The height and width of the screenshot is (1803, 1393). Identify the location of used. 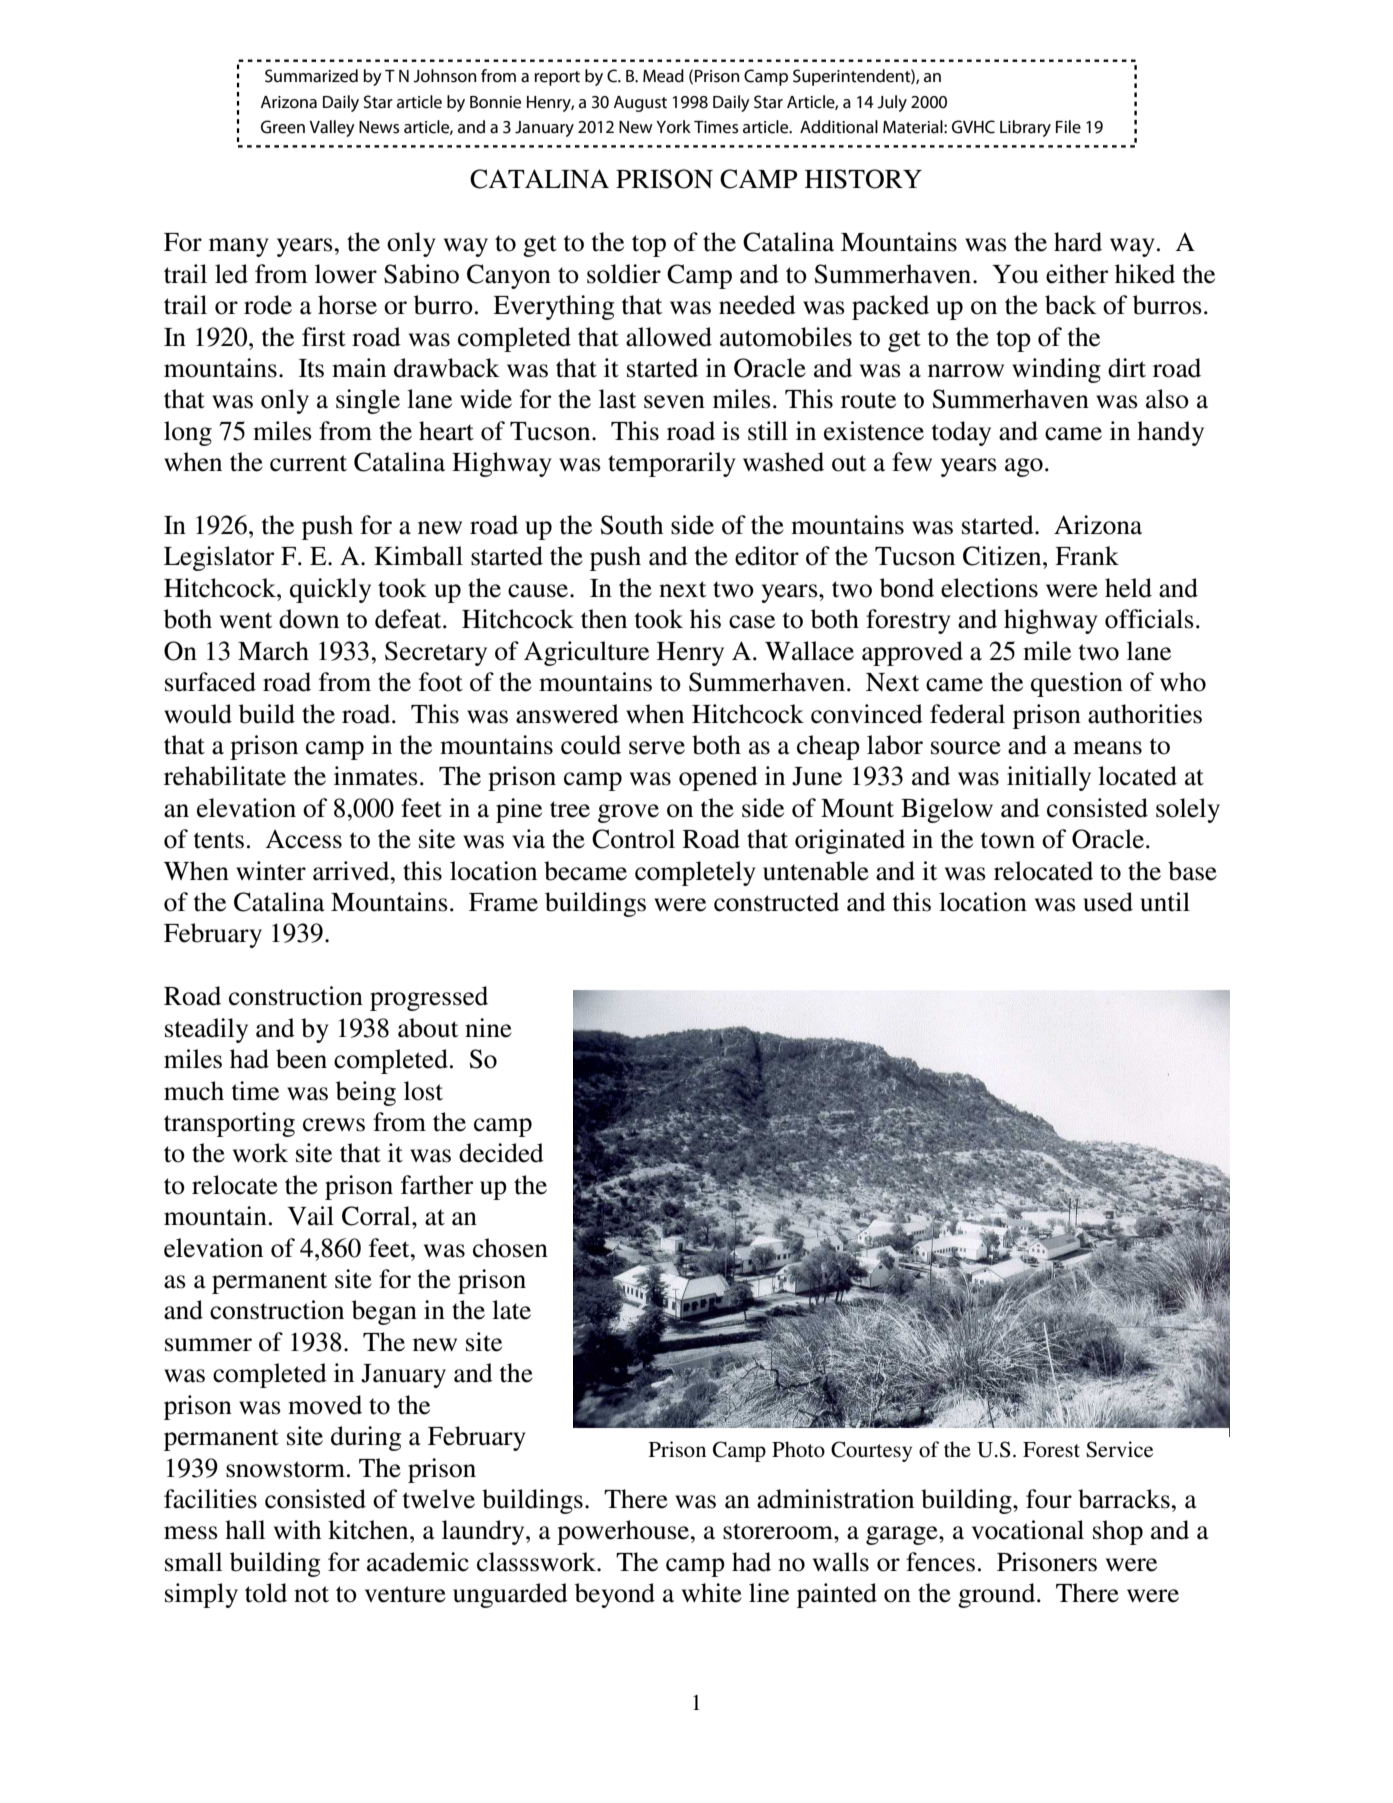
(1108, 902).
